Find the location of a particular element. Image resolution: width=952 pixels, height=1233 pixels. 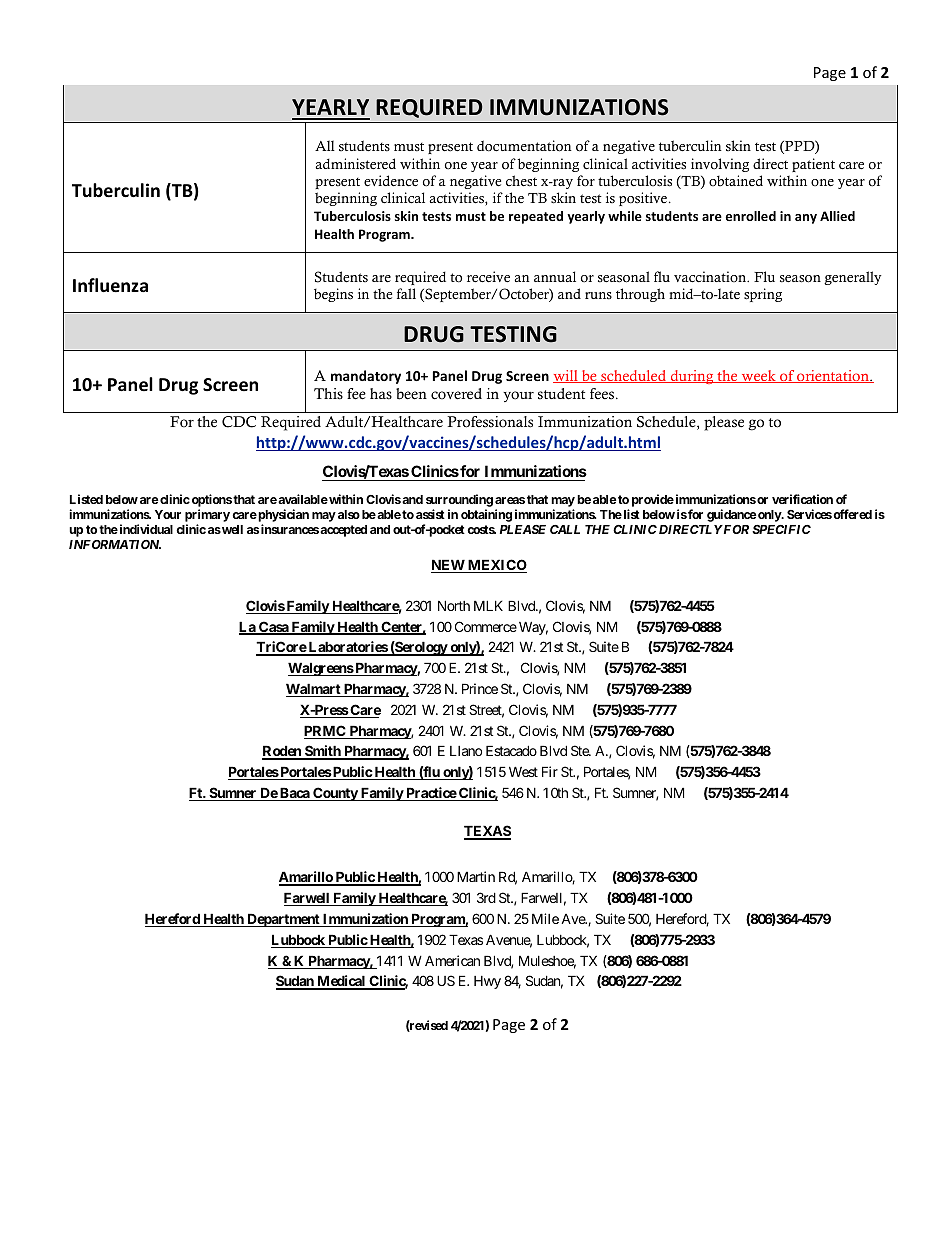

week is located at coordinates (758, 376).
